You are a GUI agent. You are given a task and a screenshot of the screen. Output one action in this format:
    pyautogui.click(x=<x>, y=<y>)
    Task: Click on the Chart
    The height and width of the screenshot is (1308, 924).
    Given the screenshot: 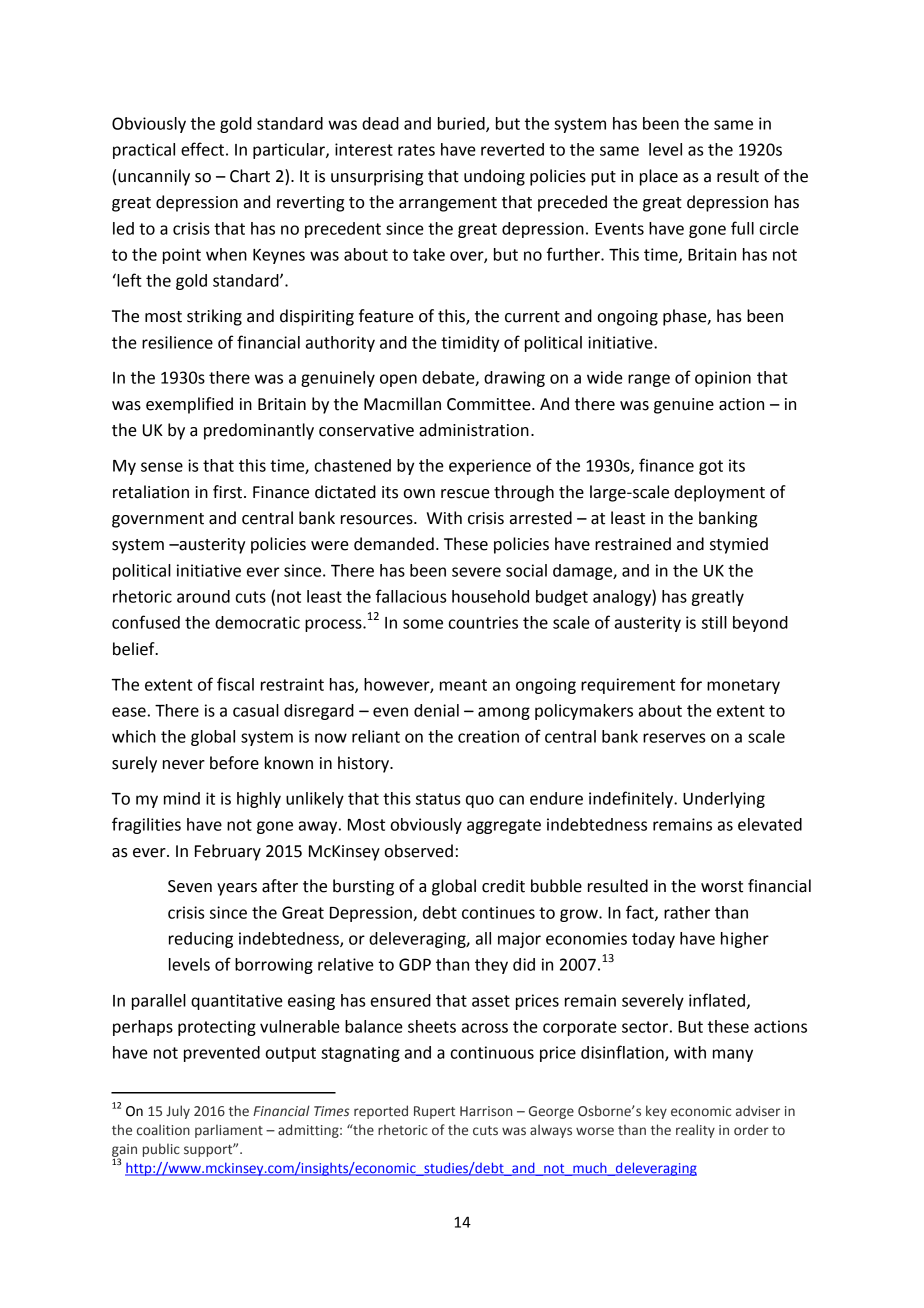 What is the action you would take?
    pyautogui.click(x=250, y=176)
